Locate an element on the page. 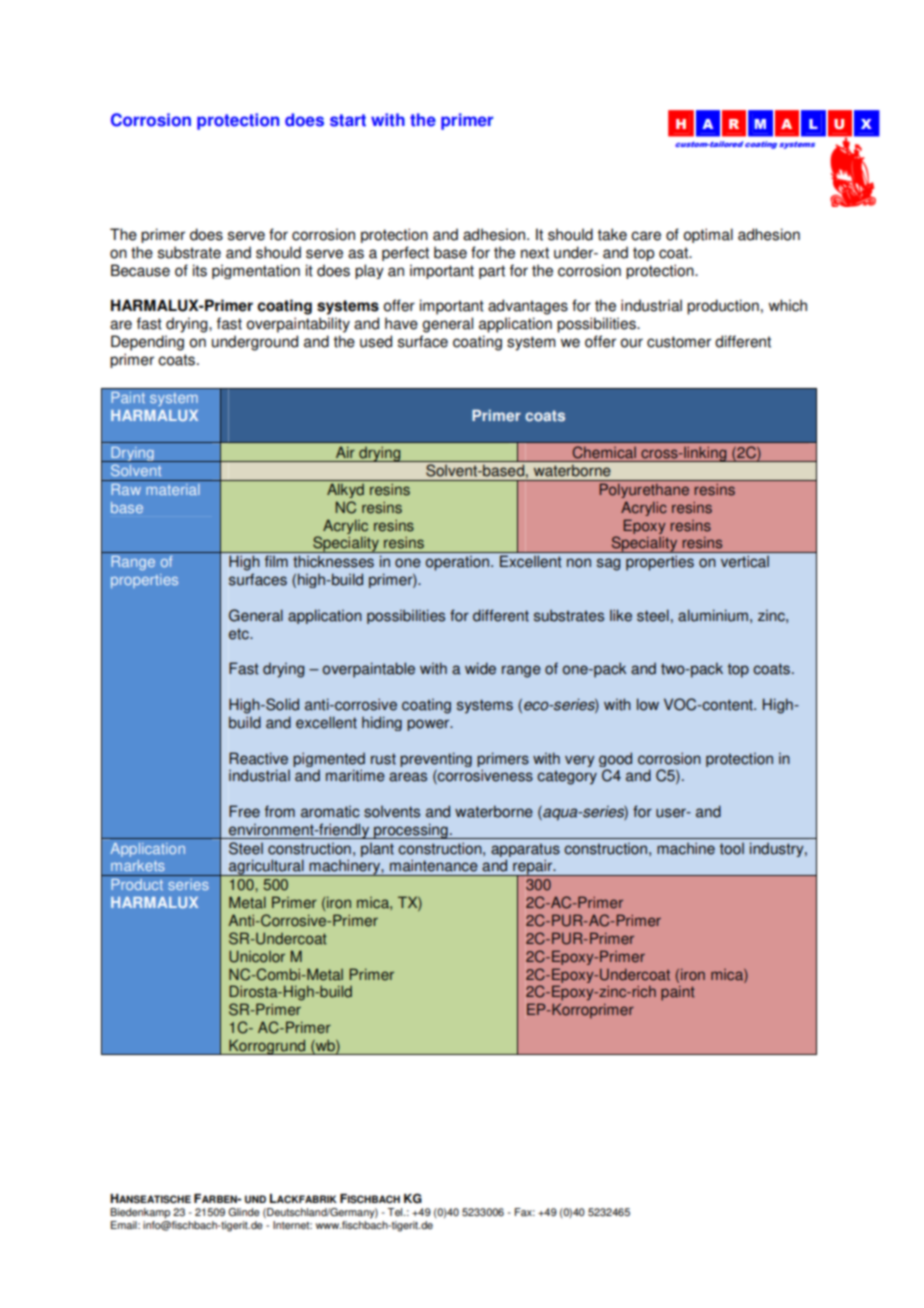 The height and width of the image is (1308, 924). operation is located at coordinates (459, 563).
